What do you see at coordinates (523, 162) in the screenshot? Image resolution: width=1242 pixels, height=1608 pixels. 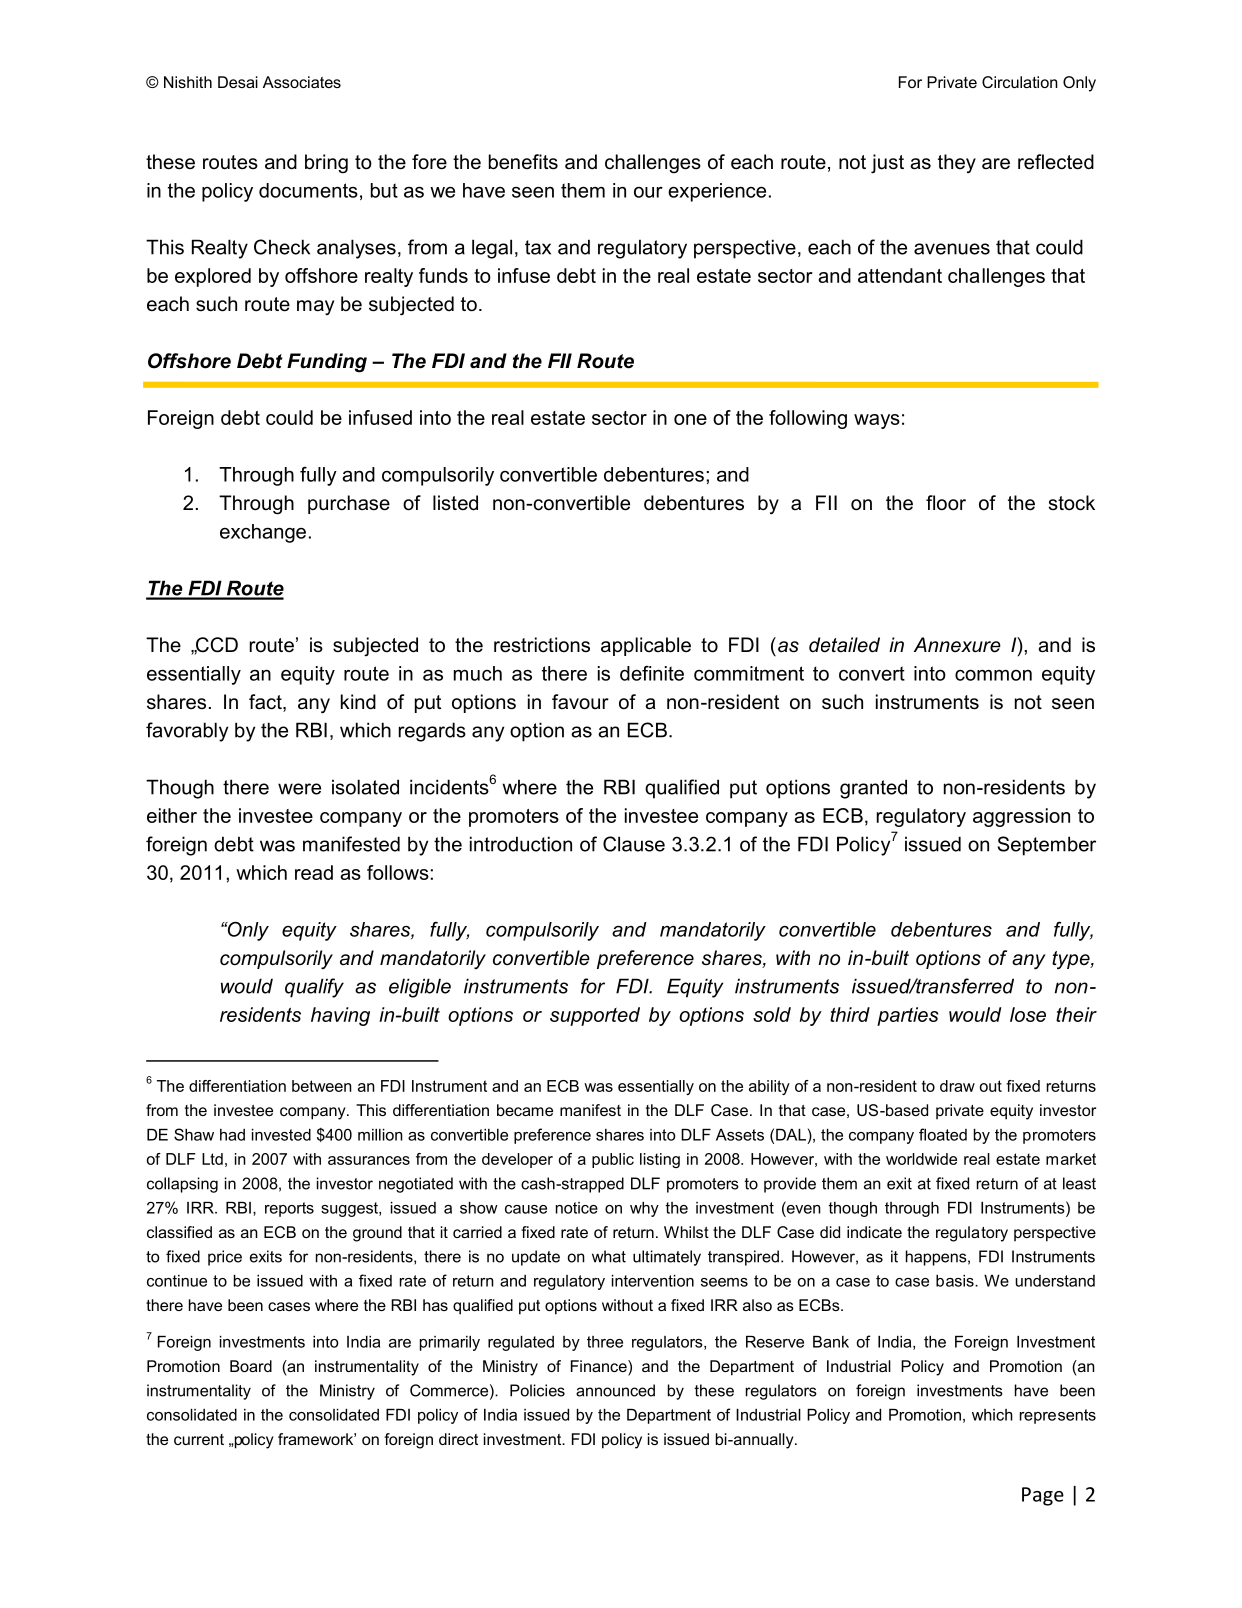 I see `benefits` at bounding box center [523, 162].
